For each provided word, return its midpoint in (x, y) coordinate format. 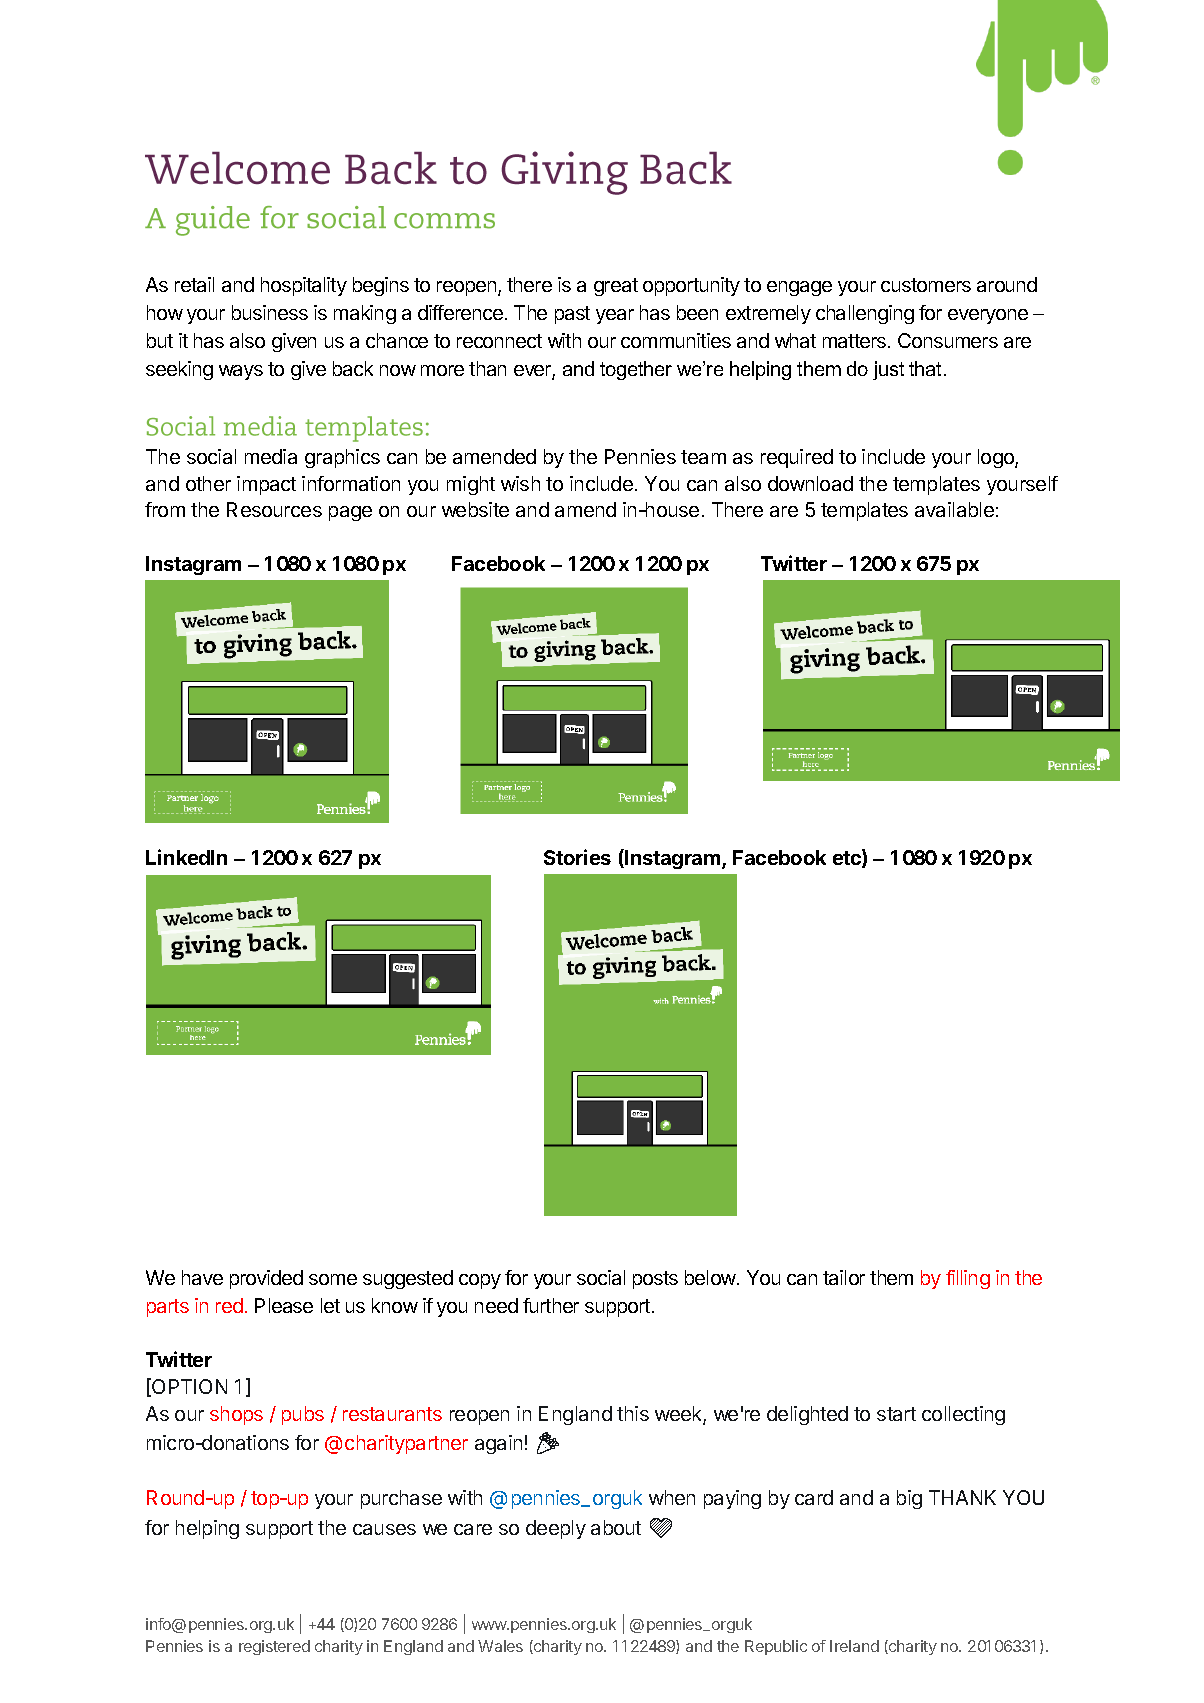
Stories (577, 857)
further (551, 1305)
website (475, 509)
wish (520, 483)
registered (274, 1647)
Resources (274, 509)
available (954, 509)
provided (266, 1279)
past (572, 315)
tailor (844, 1277)
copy (480, 1281)
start (896, 1414)
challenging (865, 314)
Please (284, 1305)
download (810, 483)
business (270, 312)
